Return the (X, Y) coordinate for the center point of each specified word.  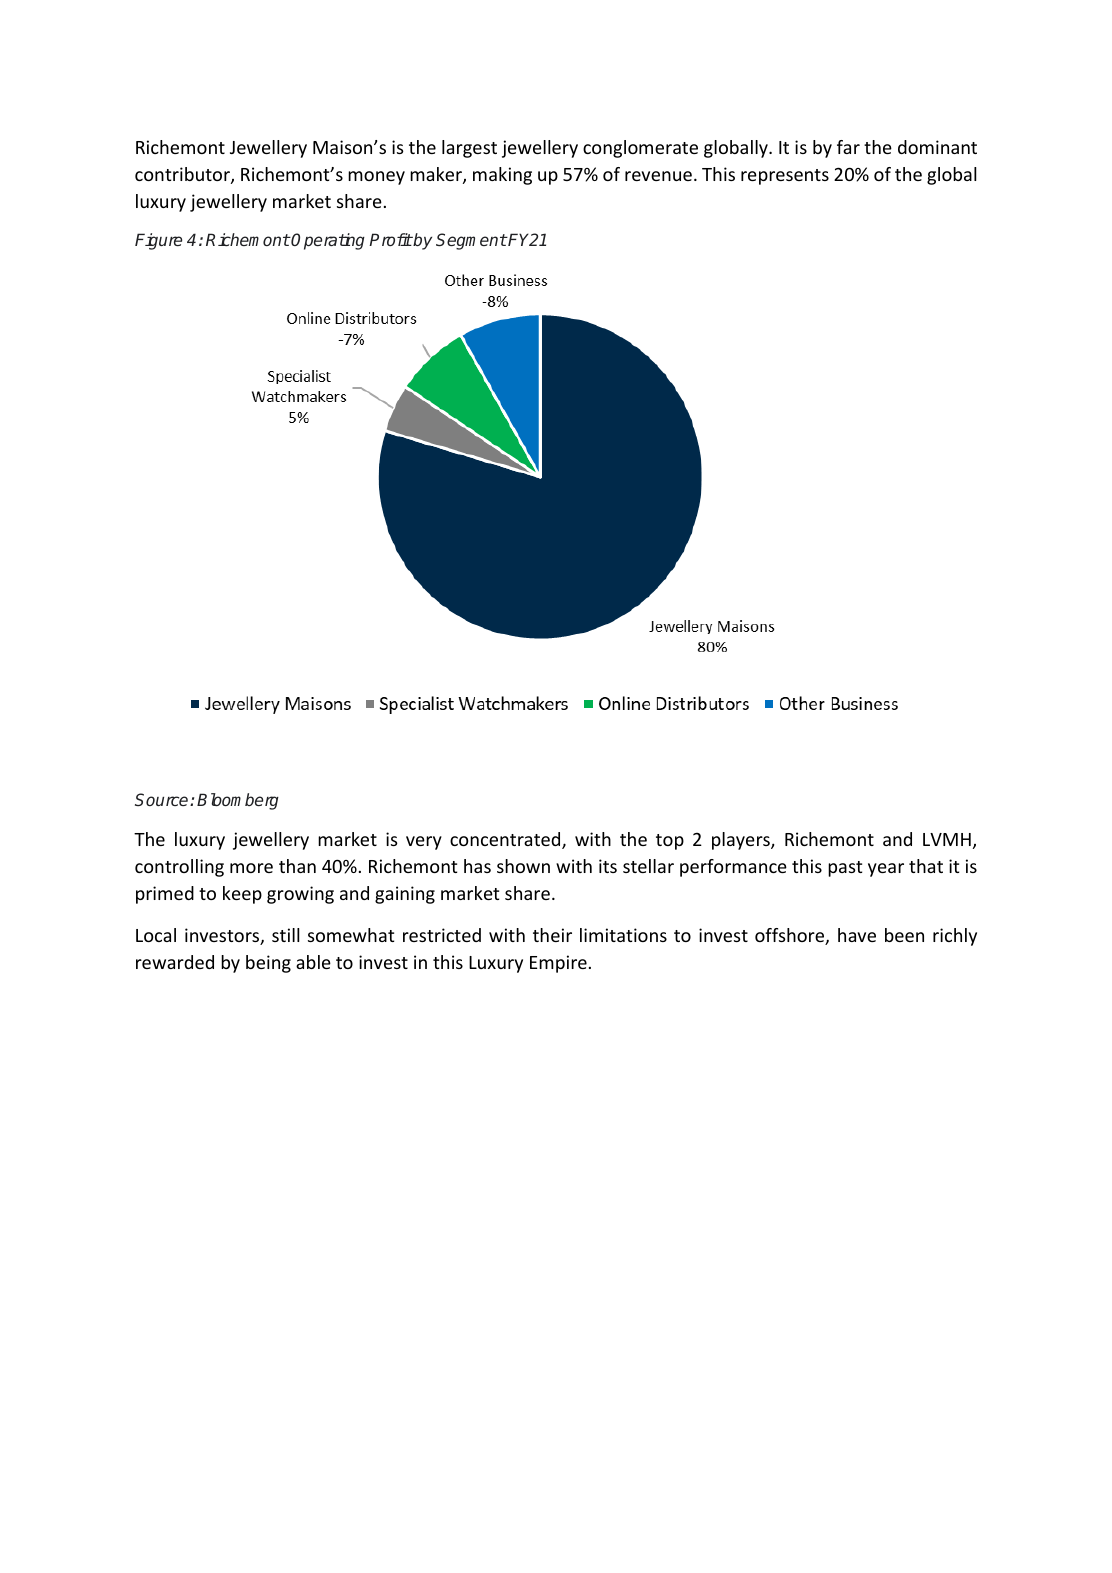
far (848, 147)
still (286, 935)
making (502, 176)
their (552, 935)
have (857, 935)
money (376, 178)
